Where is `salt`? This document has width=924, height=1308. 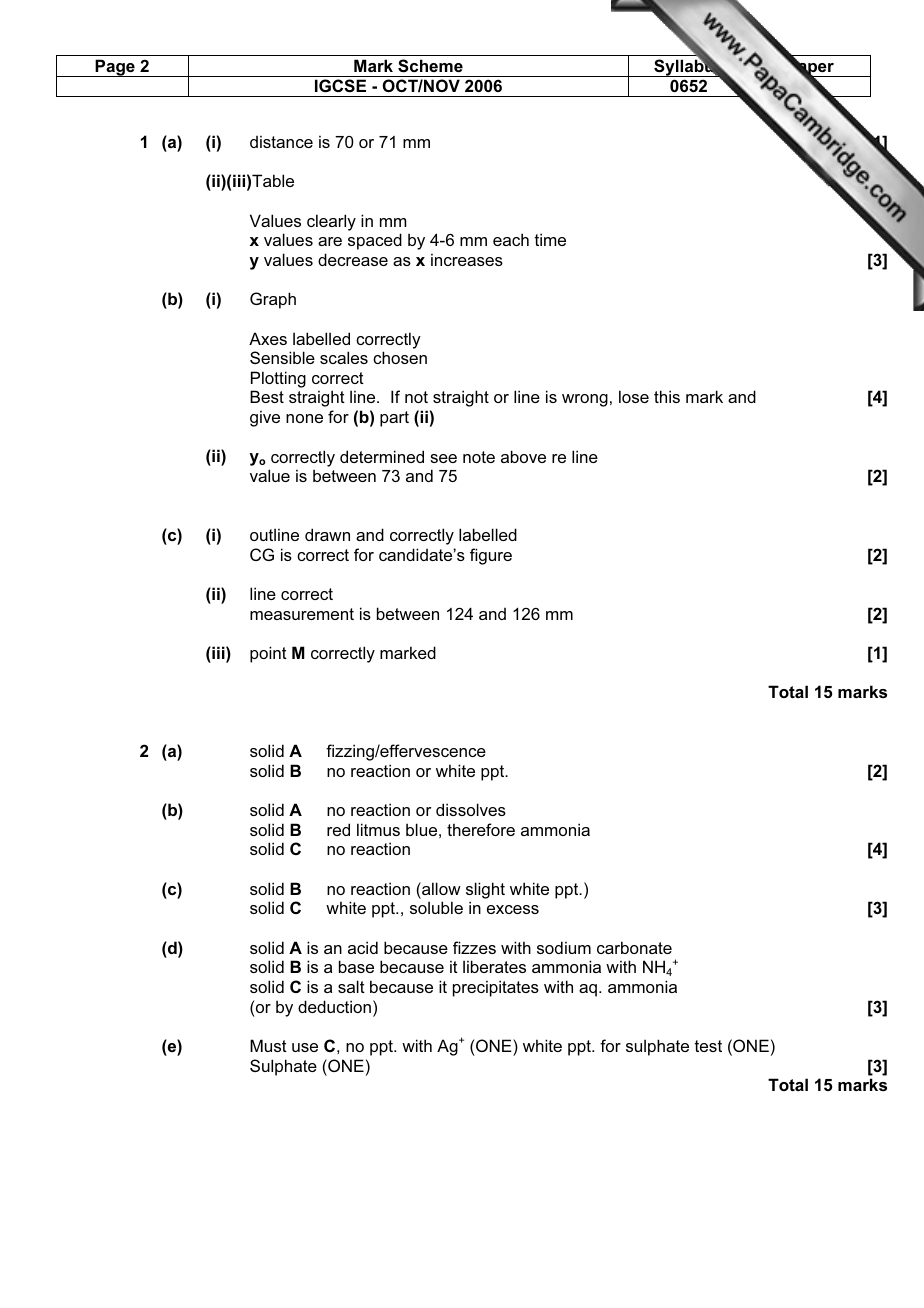
salt is located at coordinates (351, 986).
